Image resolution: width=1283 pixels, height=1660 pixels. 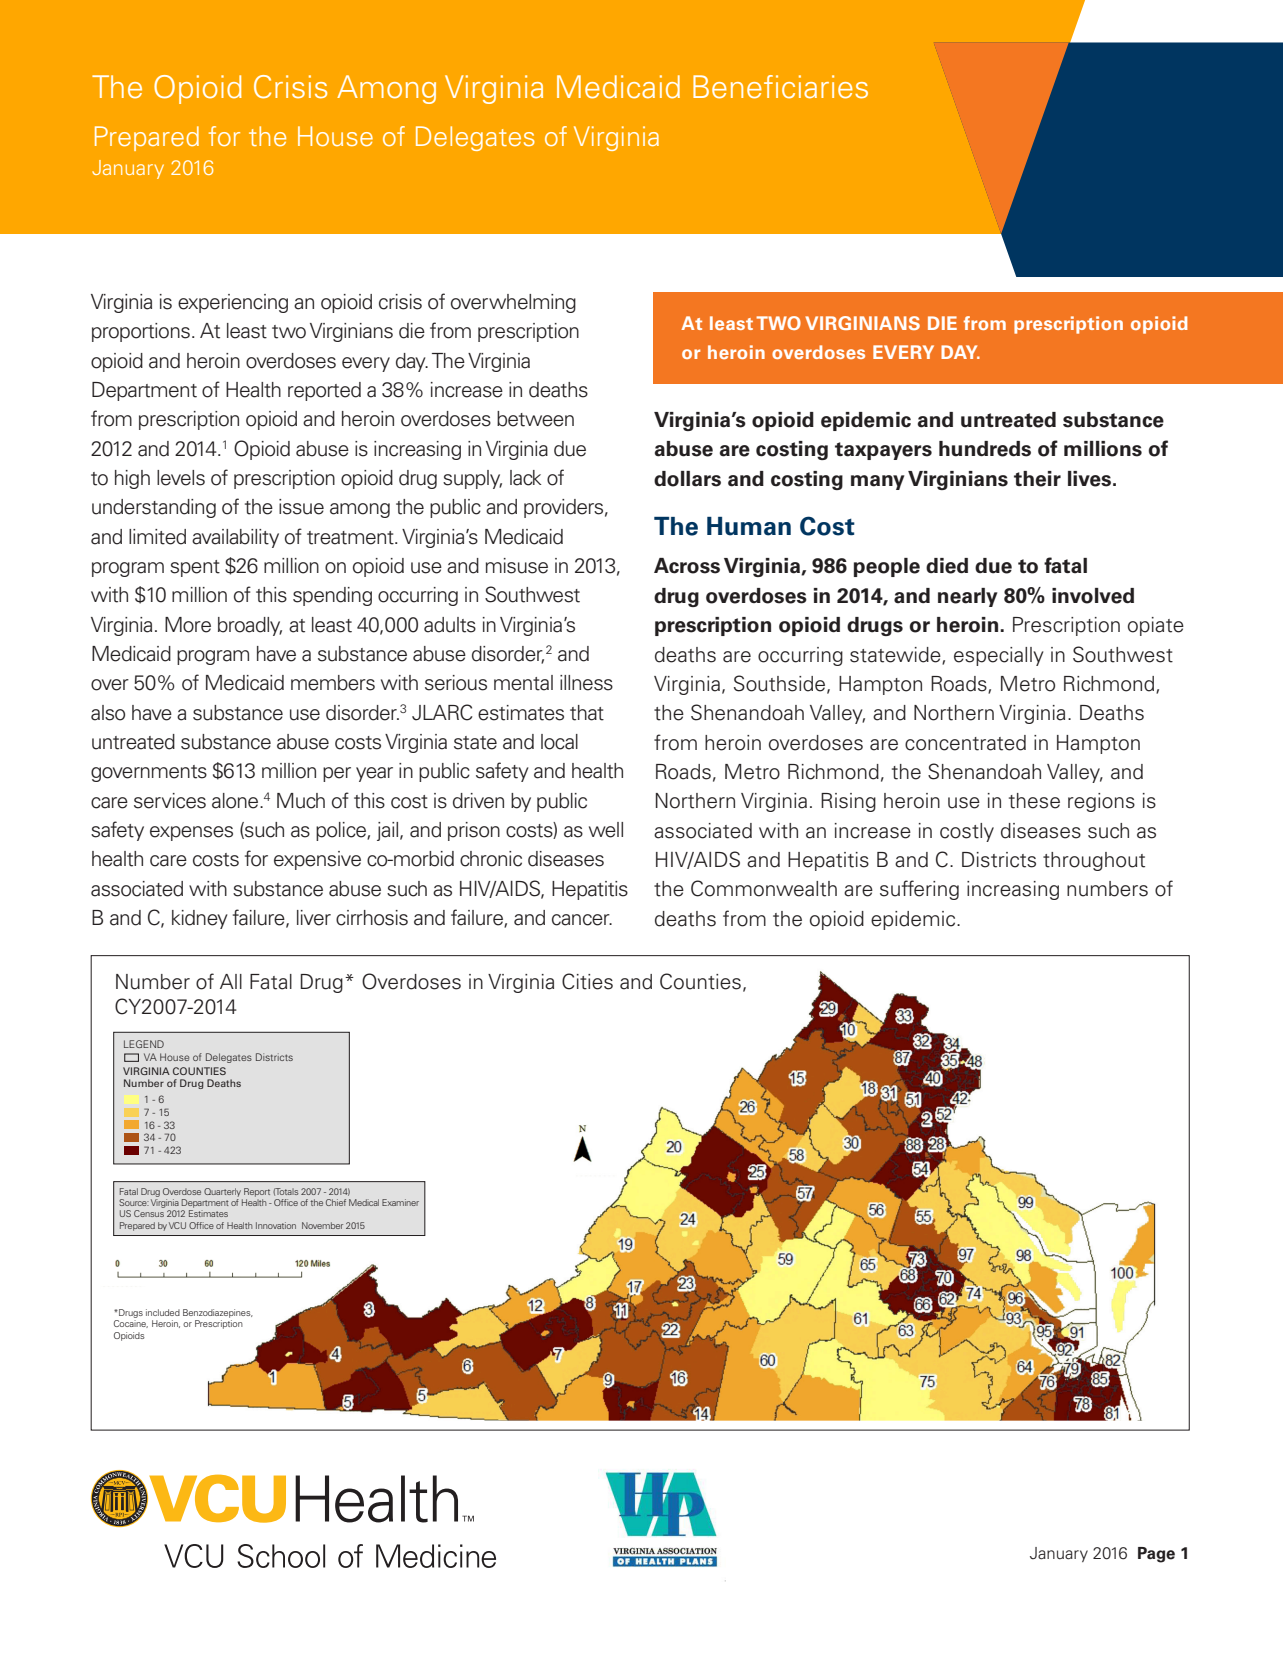 What do you see at coordinates (1156, 1555) in the screenshot?
I see `Page` at bounding box center [1156, 1555].
